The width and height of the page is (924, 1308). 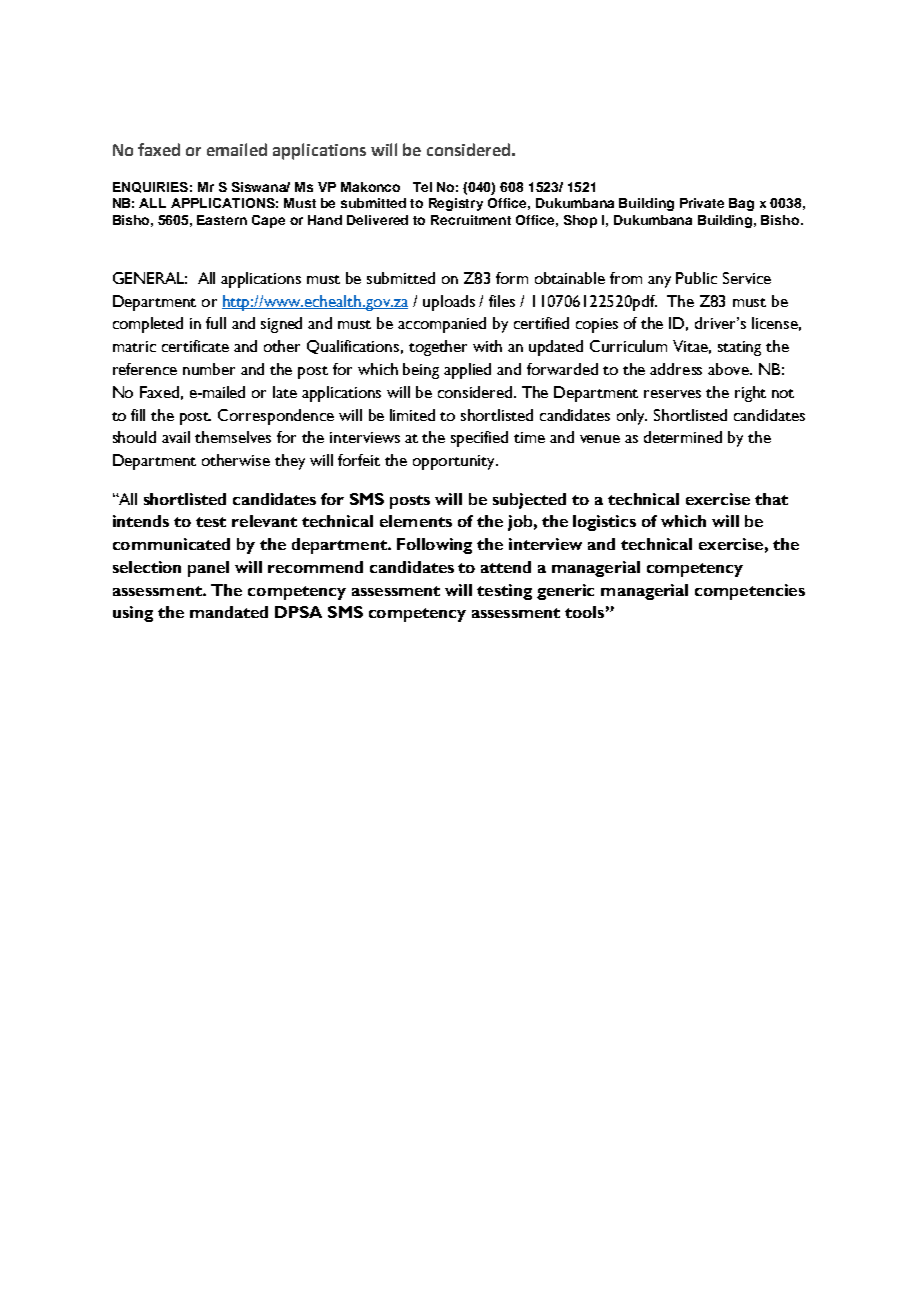 I want to click on Registry, so click(x=456, y=204).
